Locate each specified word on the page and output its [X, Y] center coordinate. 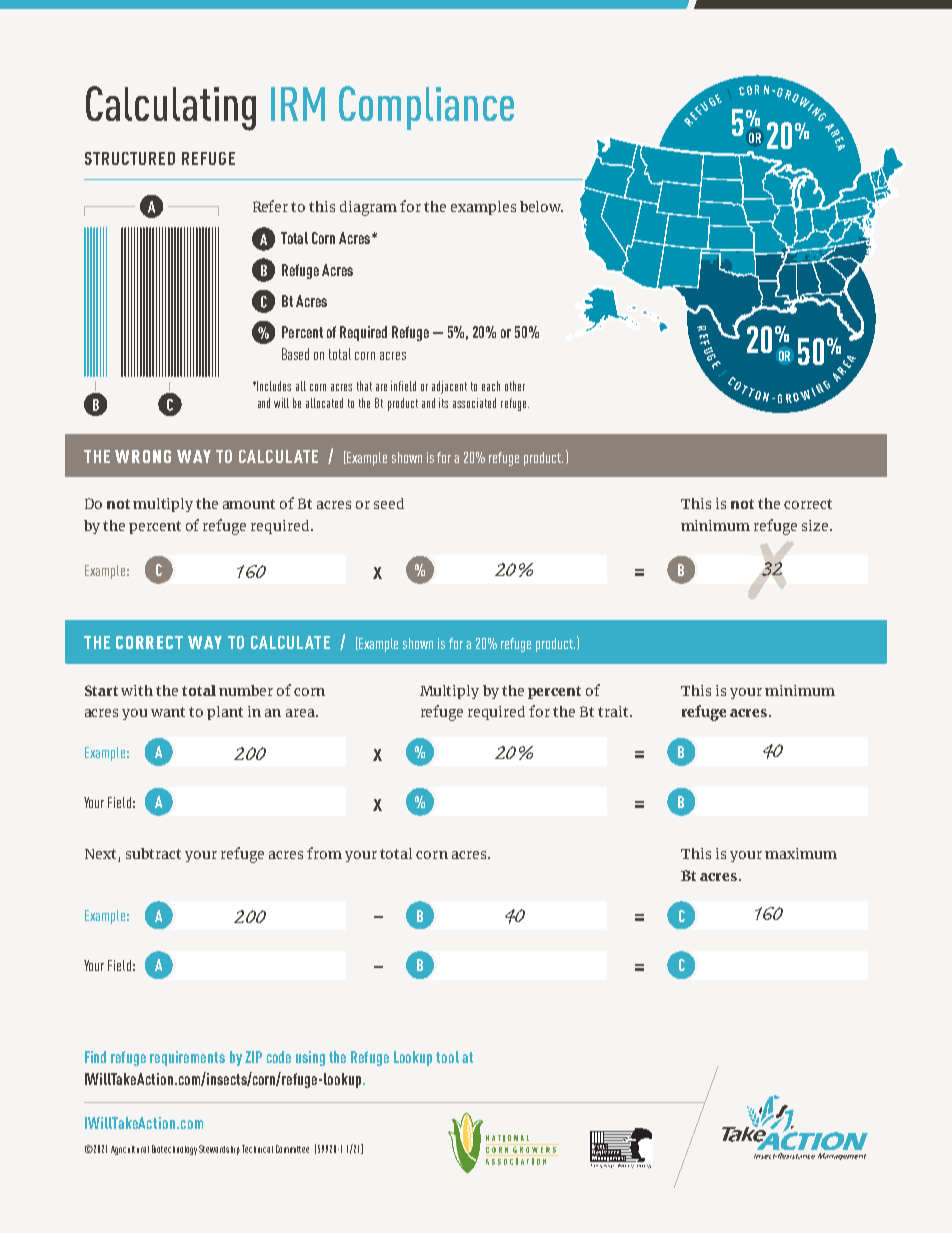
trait [614, 711]
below [541, 206]
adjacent [449, 387]
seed [389, 503]
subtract [153, 853]
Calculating [171, 108]
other [515, 386]
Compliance [426, 108]
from [324, 853]
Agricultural [130, 1150]
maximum [801, 853]
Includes [274, 386]
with [137, 690]
